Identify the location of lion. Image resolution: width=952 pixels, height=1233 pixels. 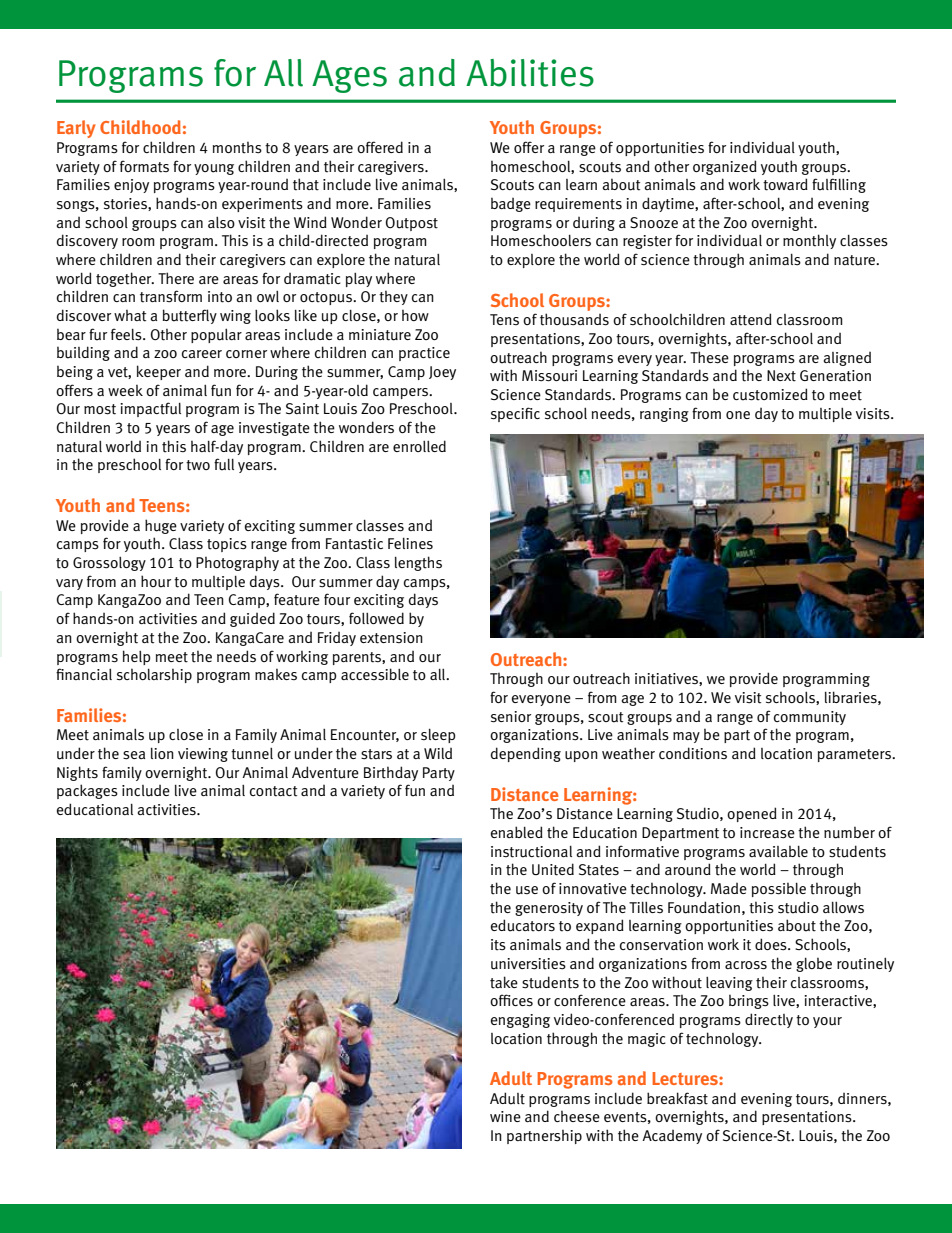
(162, 753).
